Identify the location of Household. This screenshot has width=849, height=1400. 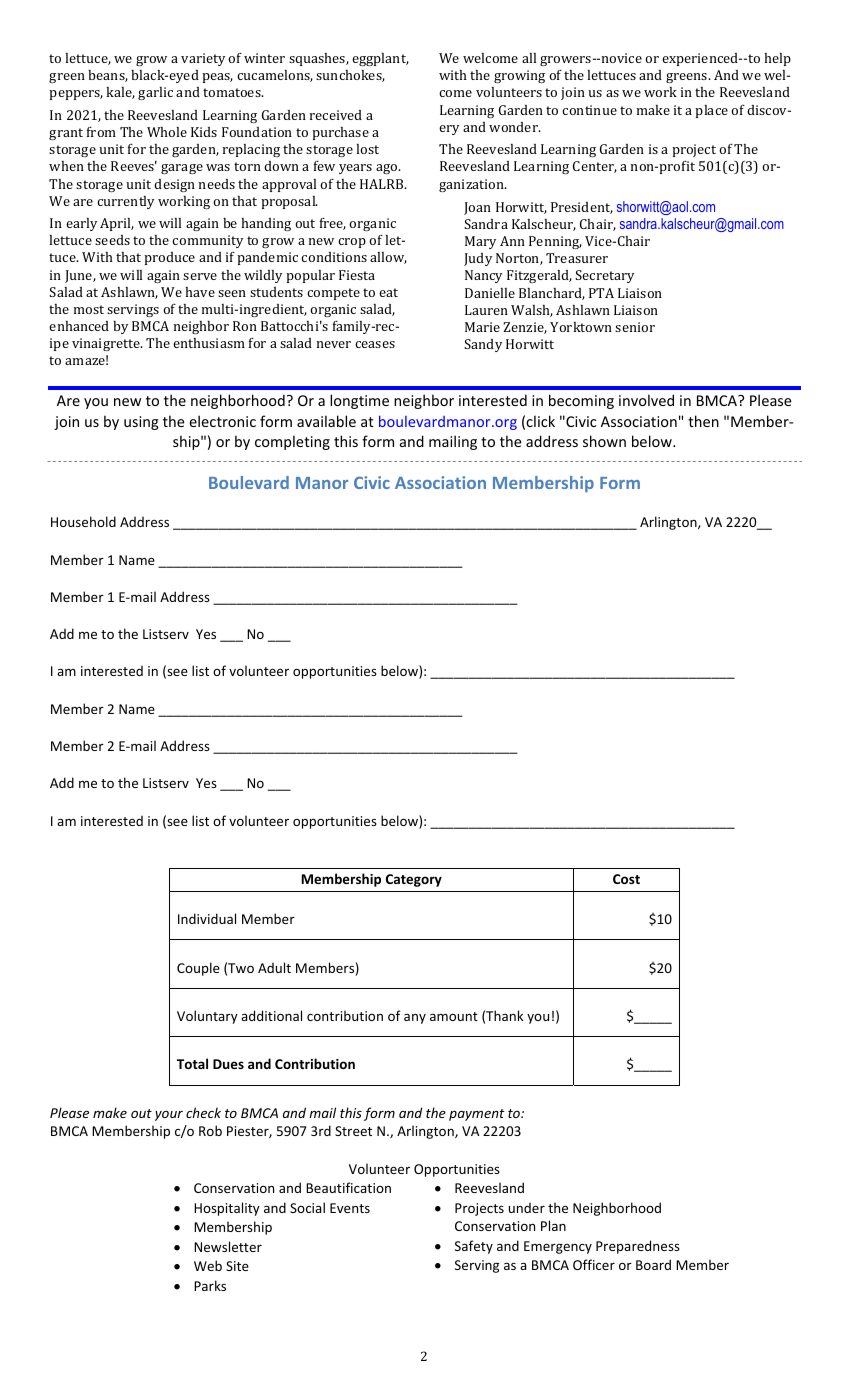
(83, 521).
